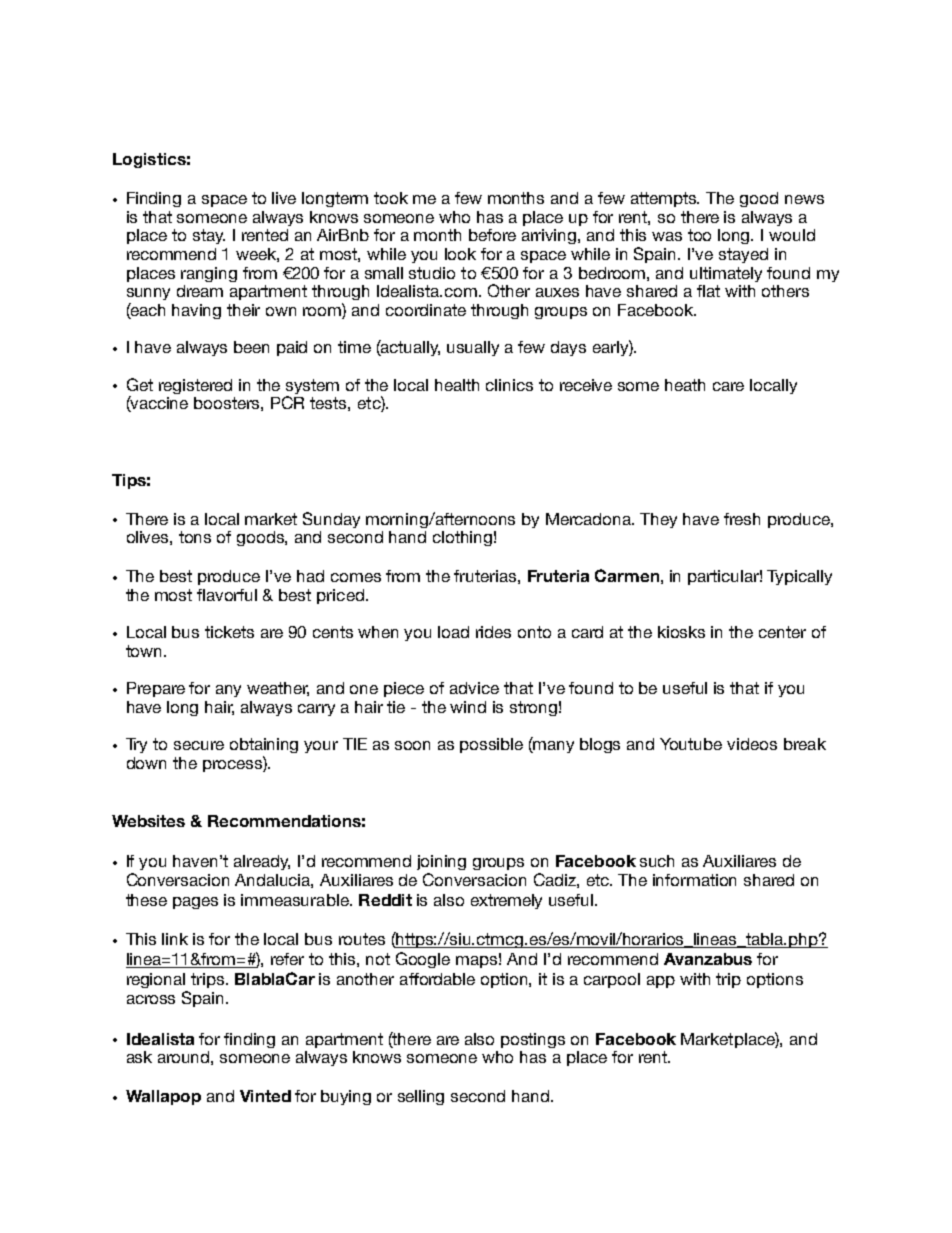  Describe the element at coordinates (742, 519) in the image. I see `fresh` at that location.
